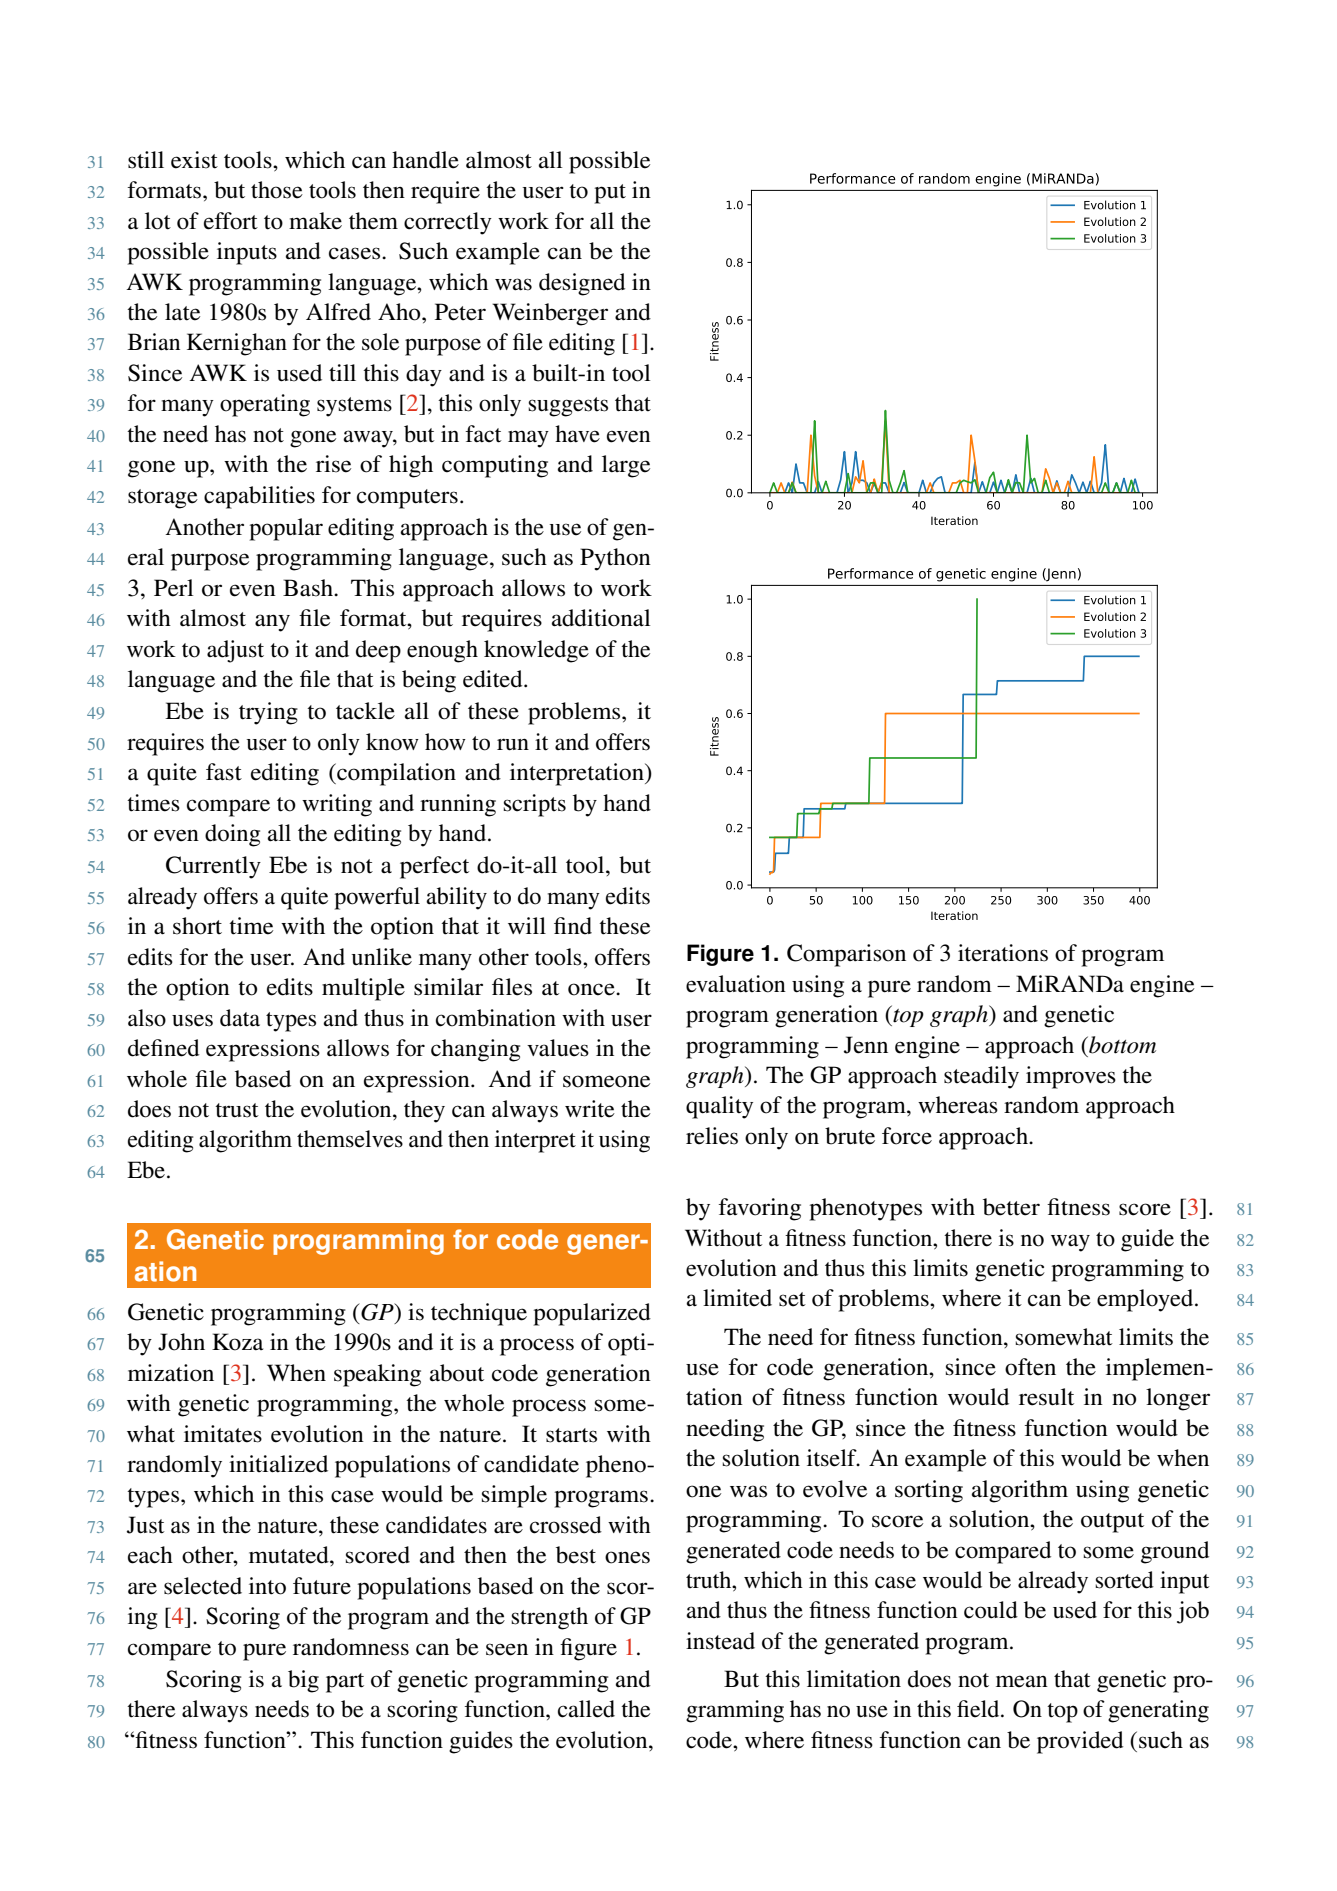 This screenshot has width=1337, height=1891. I want to click on Weinberger, so click(550, 314).
